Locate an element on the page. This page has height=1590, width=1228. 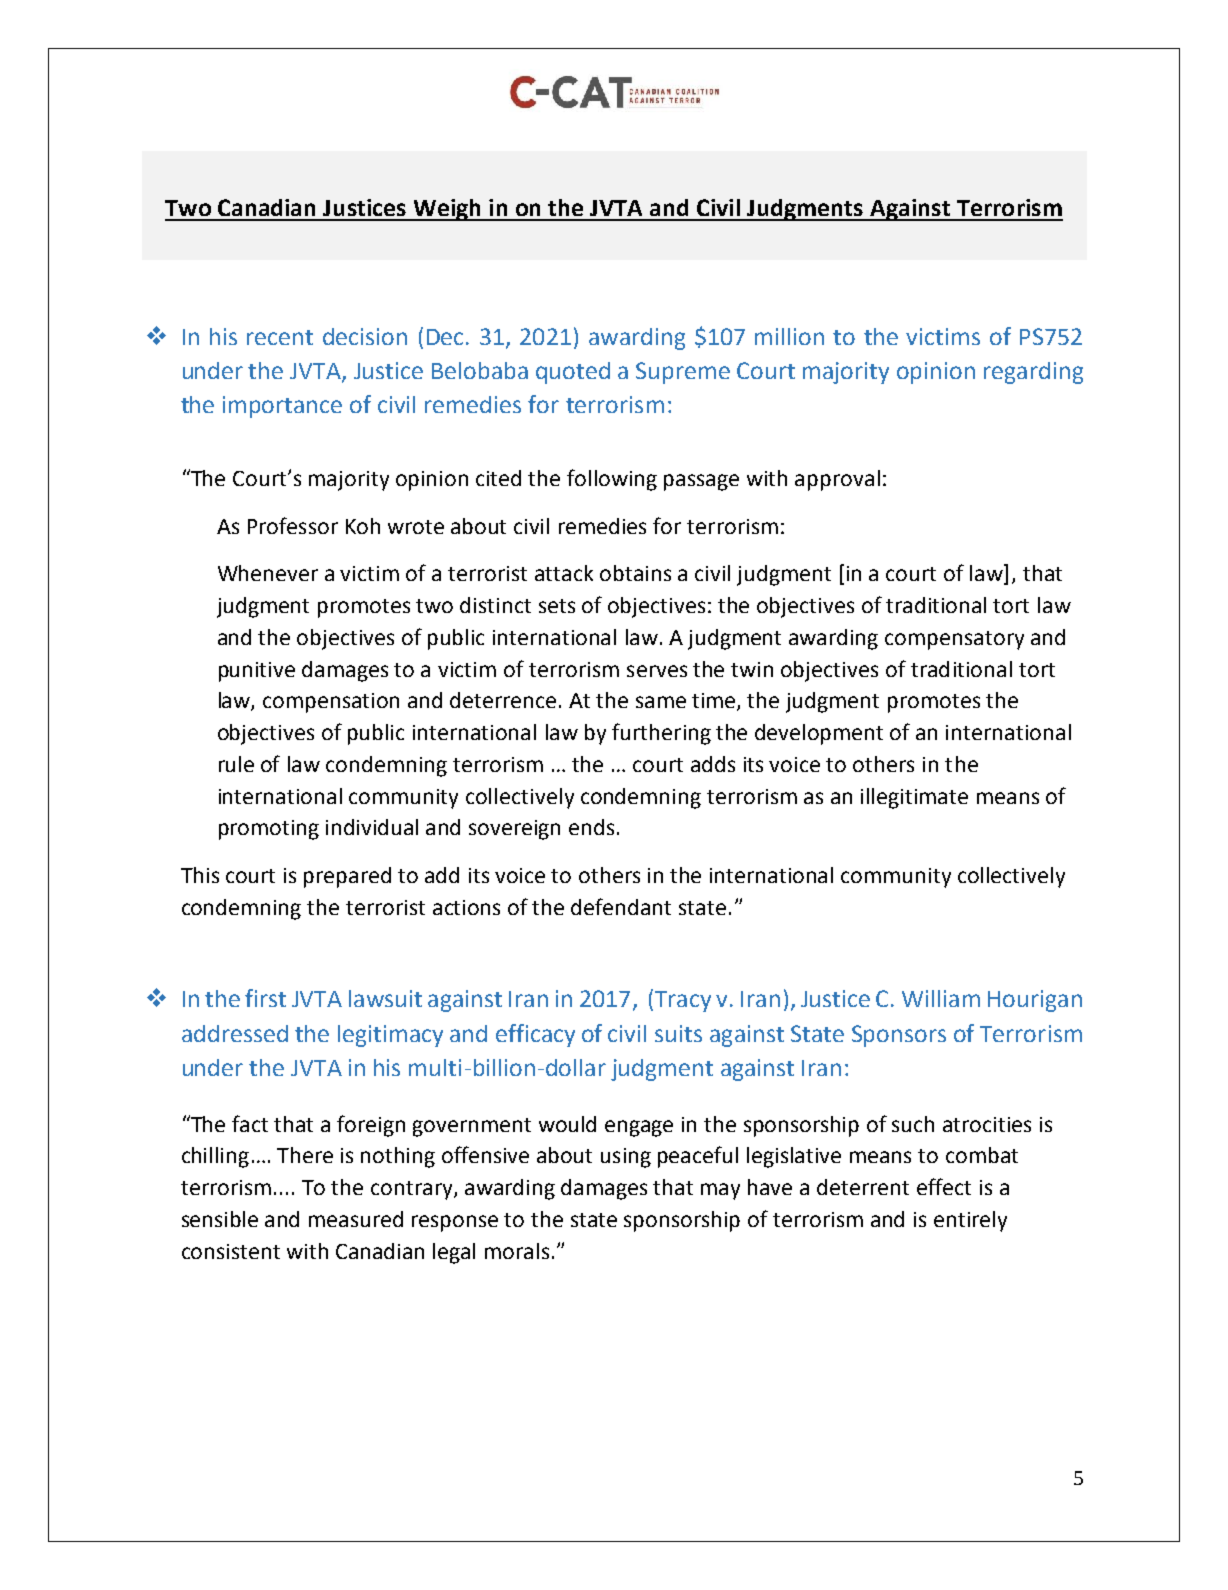
William is located at coordinates (941, 998).
